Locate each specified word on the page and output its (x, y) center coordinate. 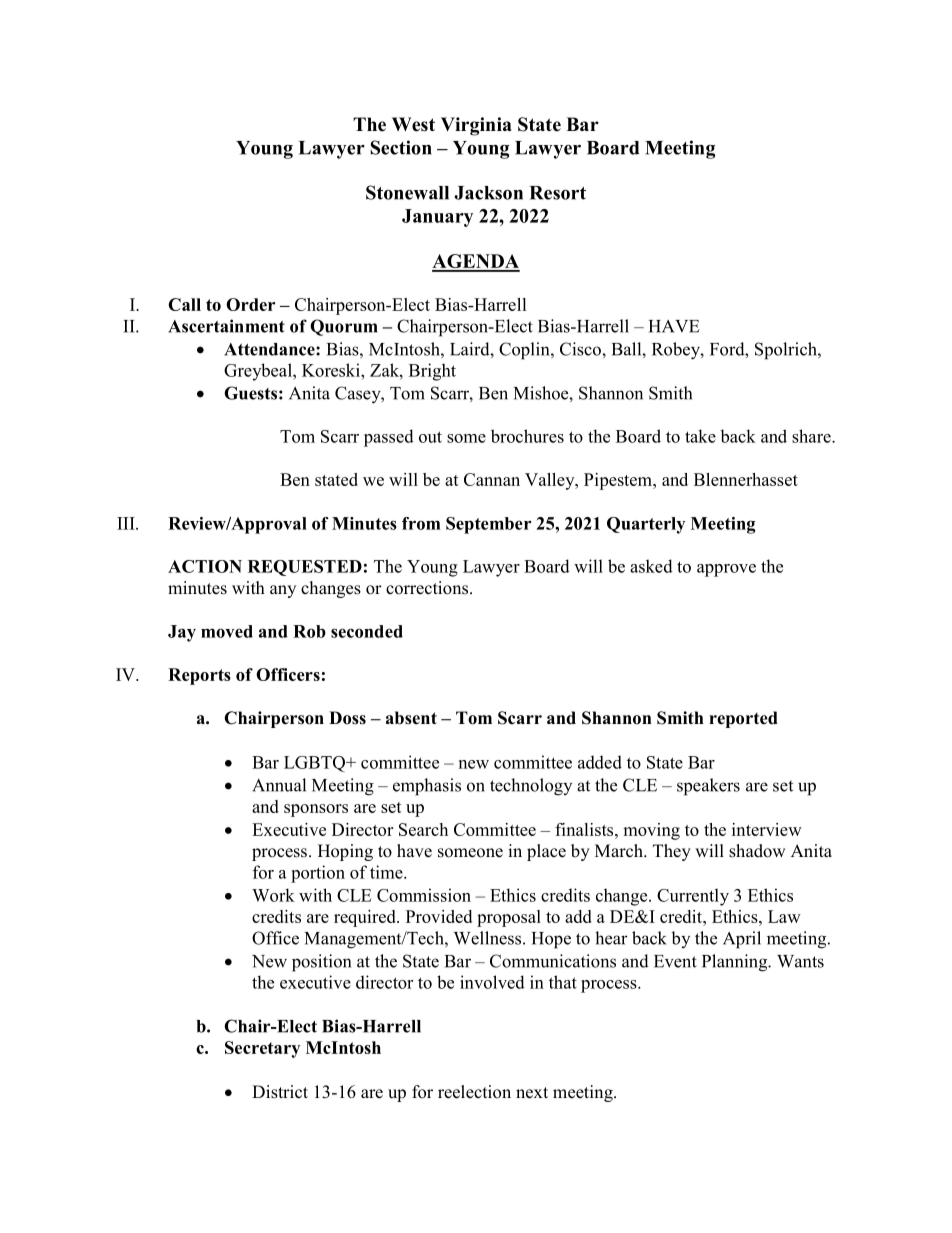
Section (401, 147)
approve (726, 570)
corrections (428, 588)
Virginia (476, 126)
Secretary (262, 1049)
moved (227, 631)
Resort (558, 193)
